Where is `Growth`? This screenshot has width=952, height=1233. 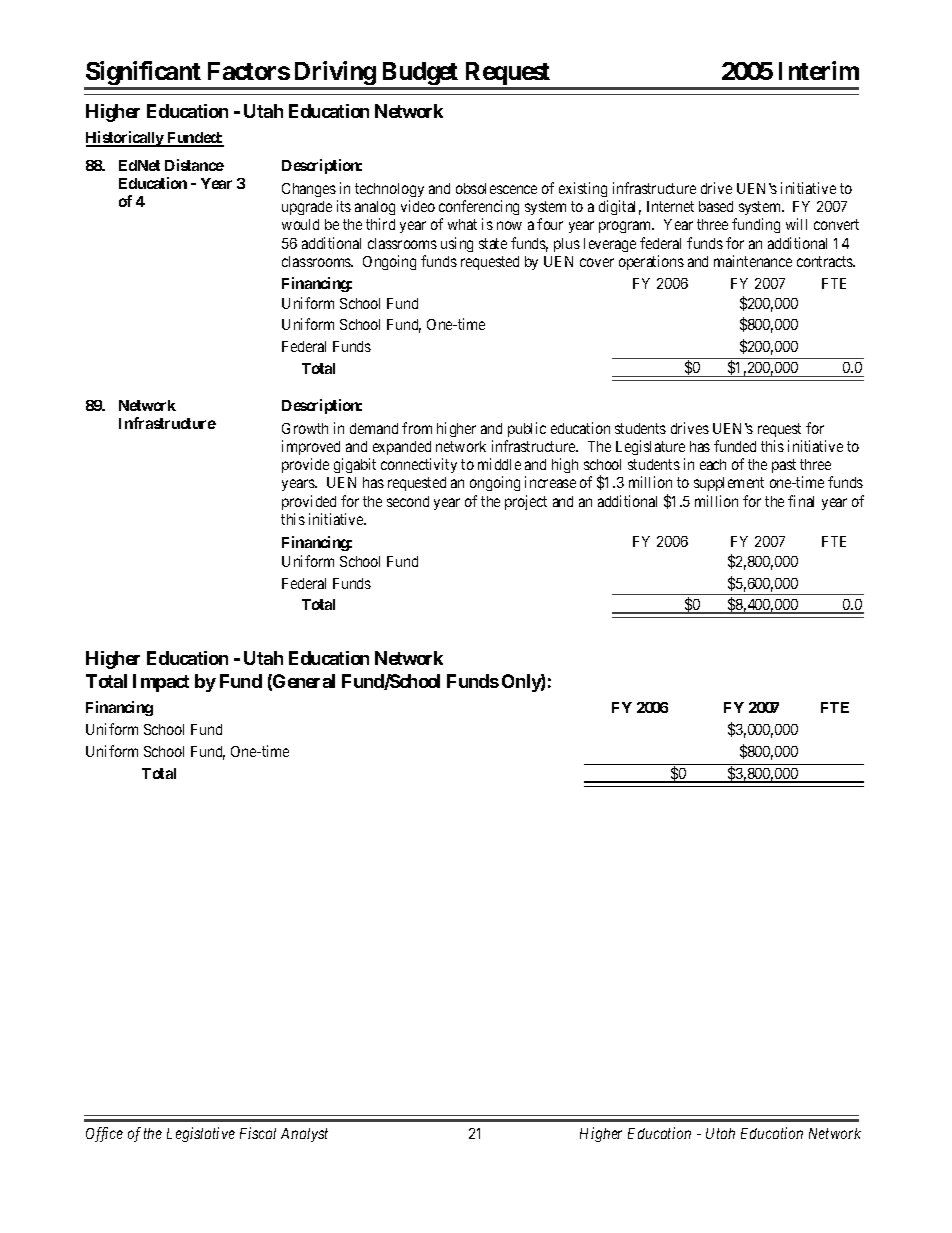
Growth is located at coordinates (305, 428).
